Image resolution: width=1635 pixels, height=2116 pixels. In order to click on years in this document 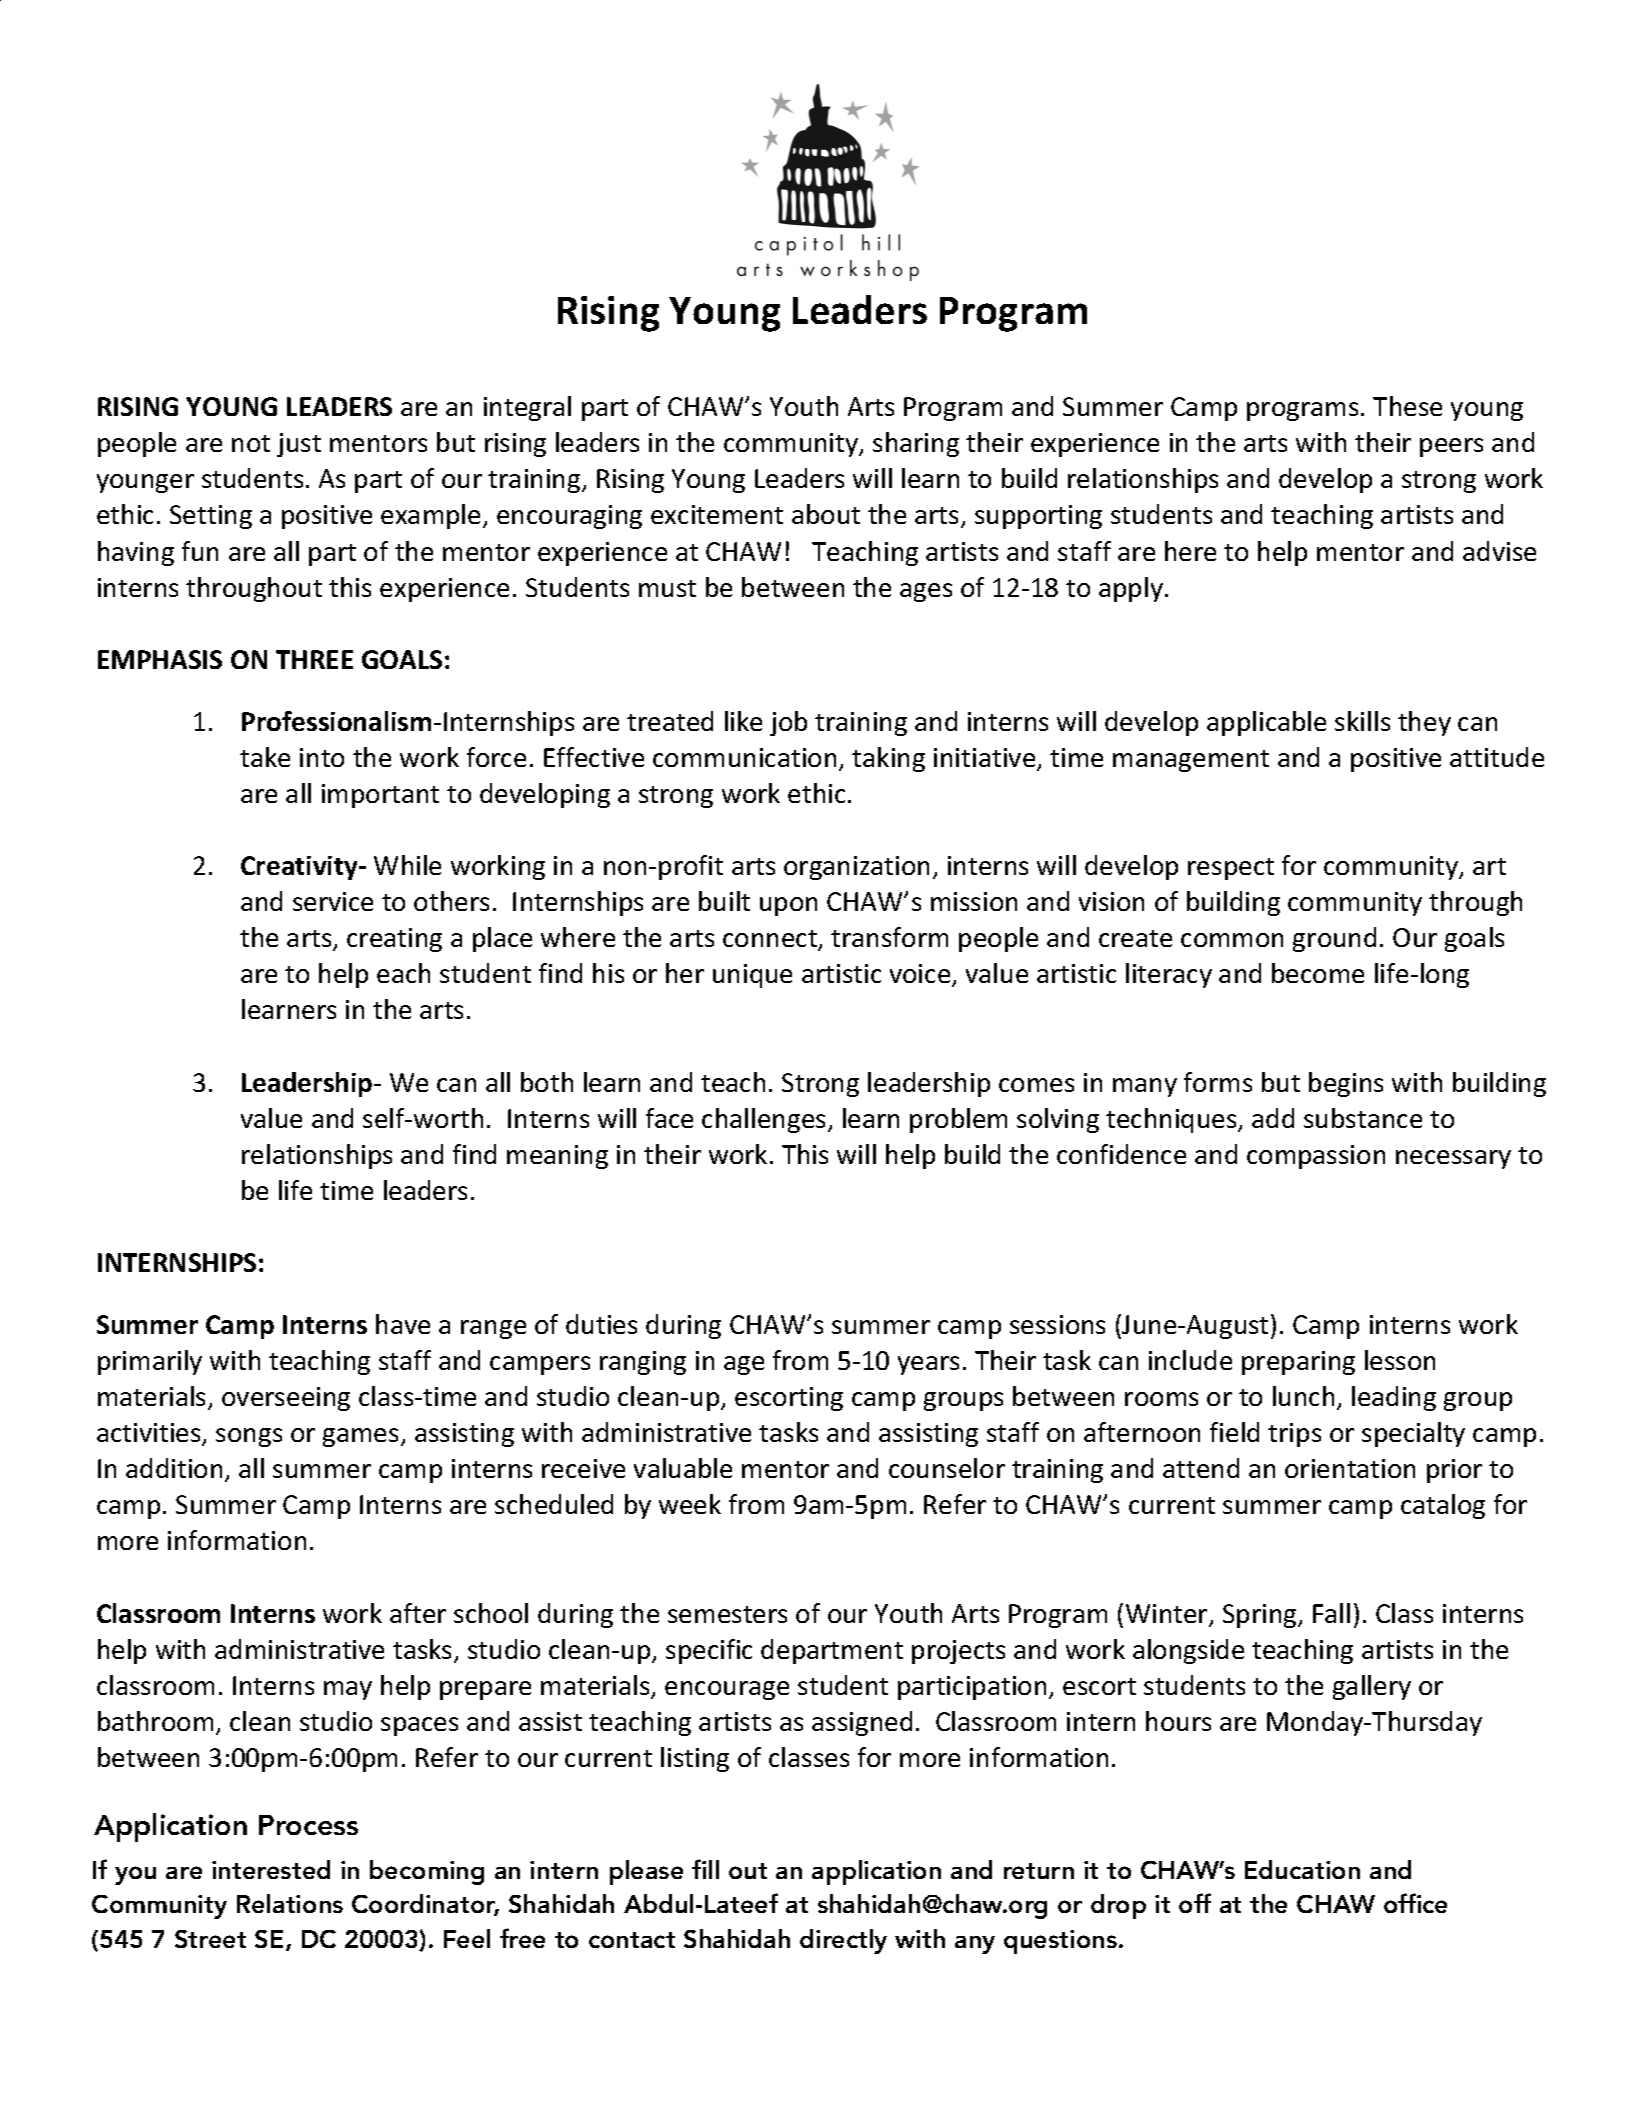, I will do `click(928, 1365)`.
